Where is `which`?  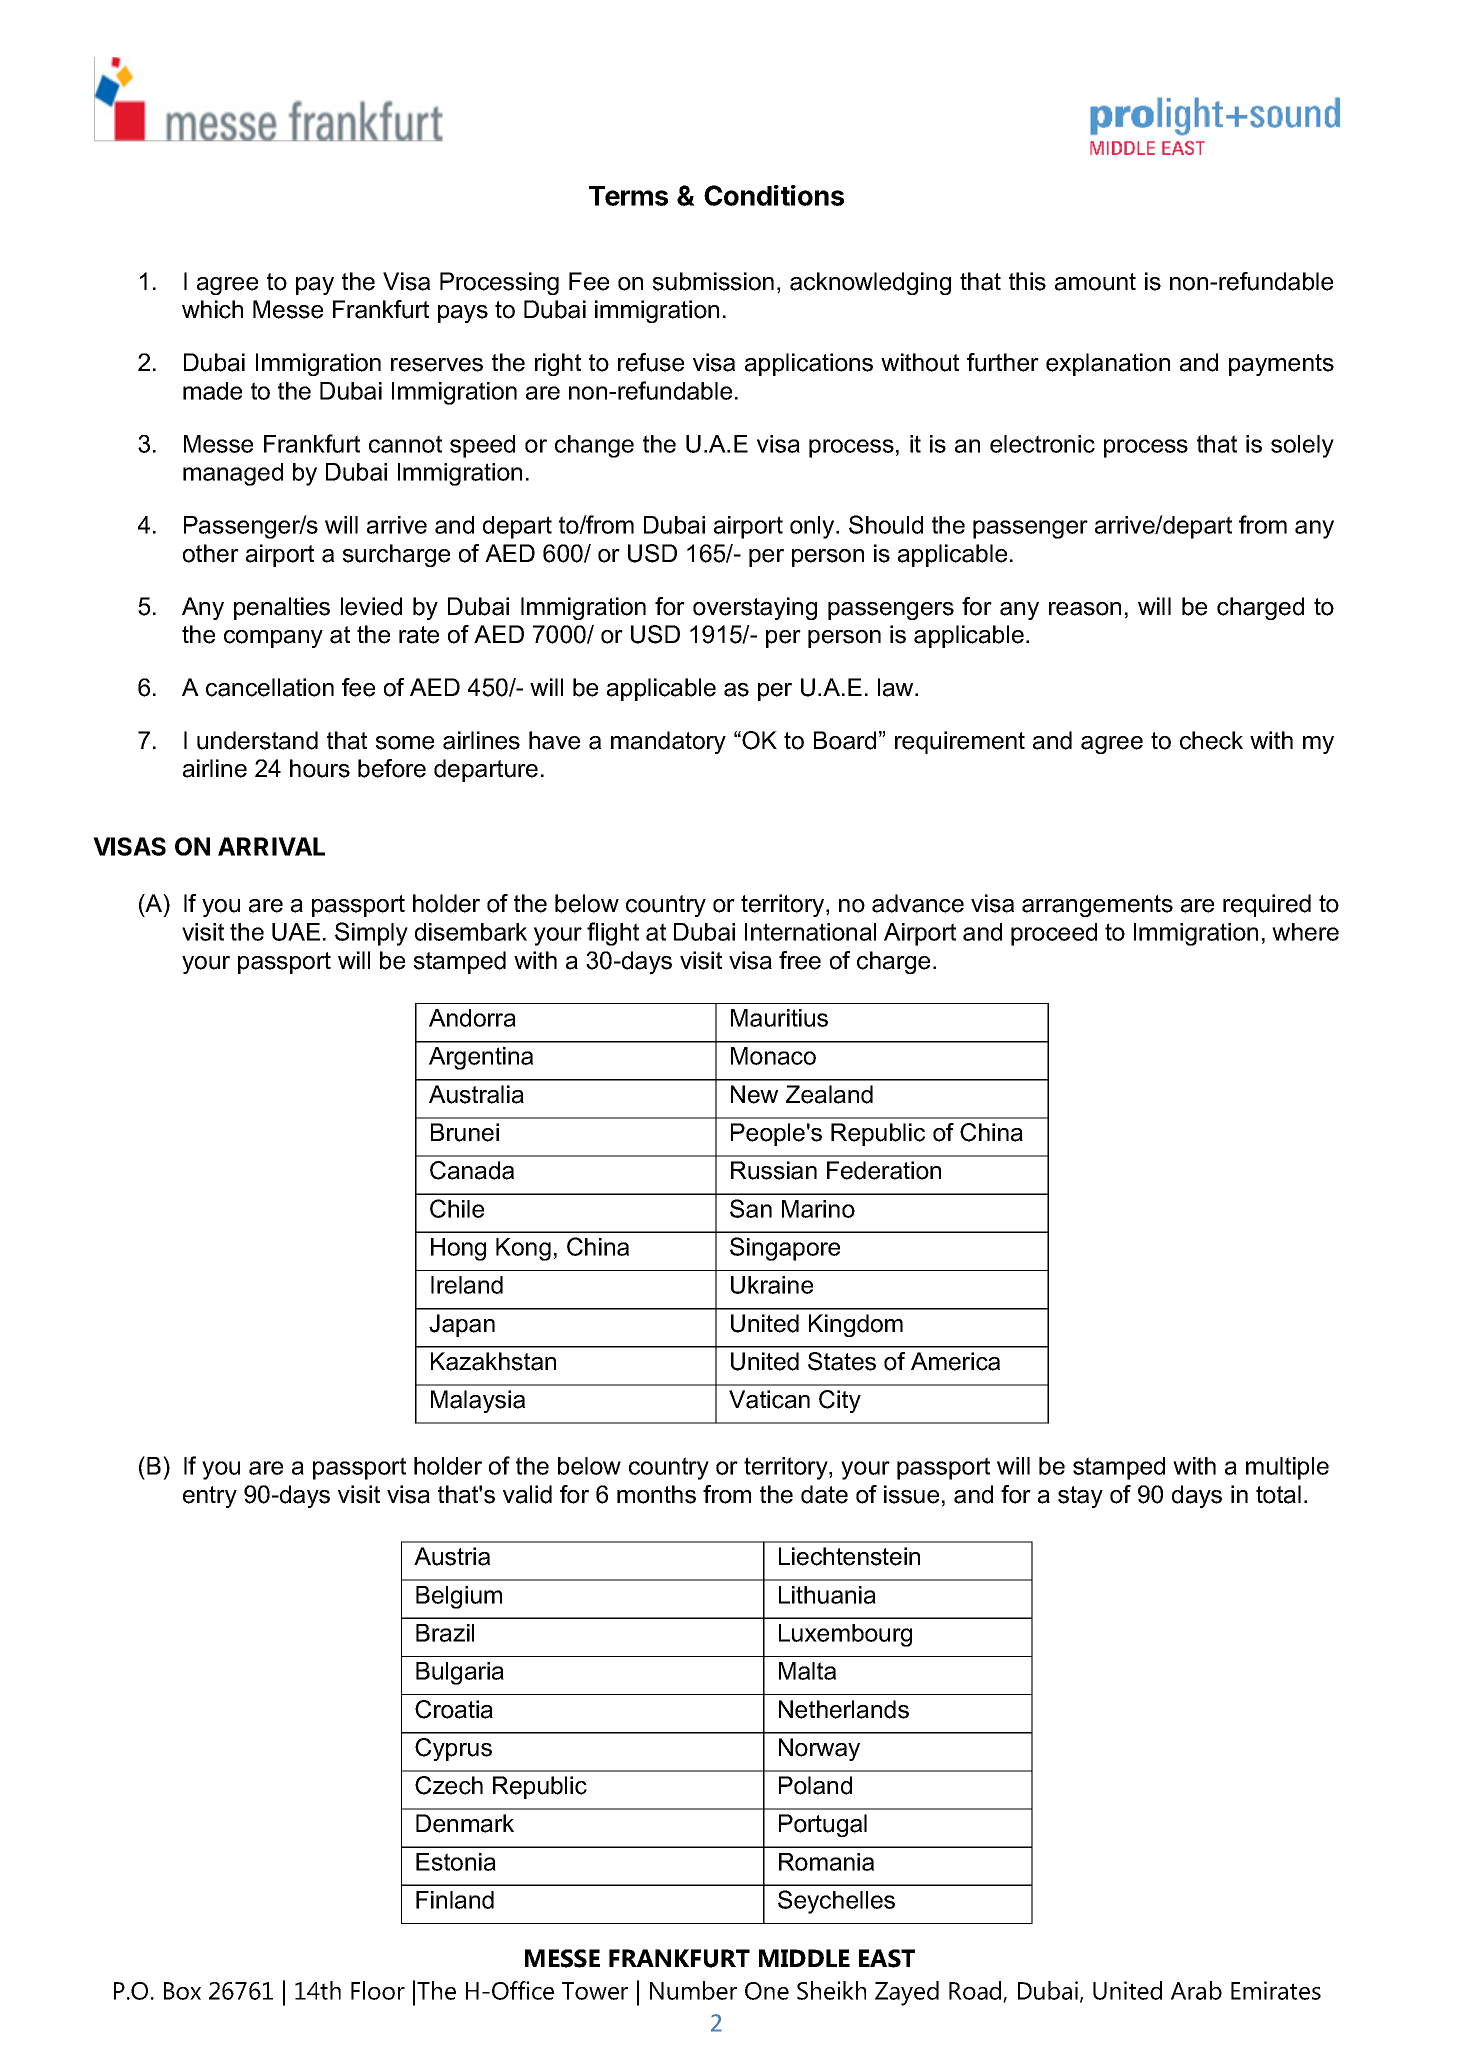
which is located at coordinates (212, 309).
